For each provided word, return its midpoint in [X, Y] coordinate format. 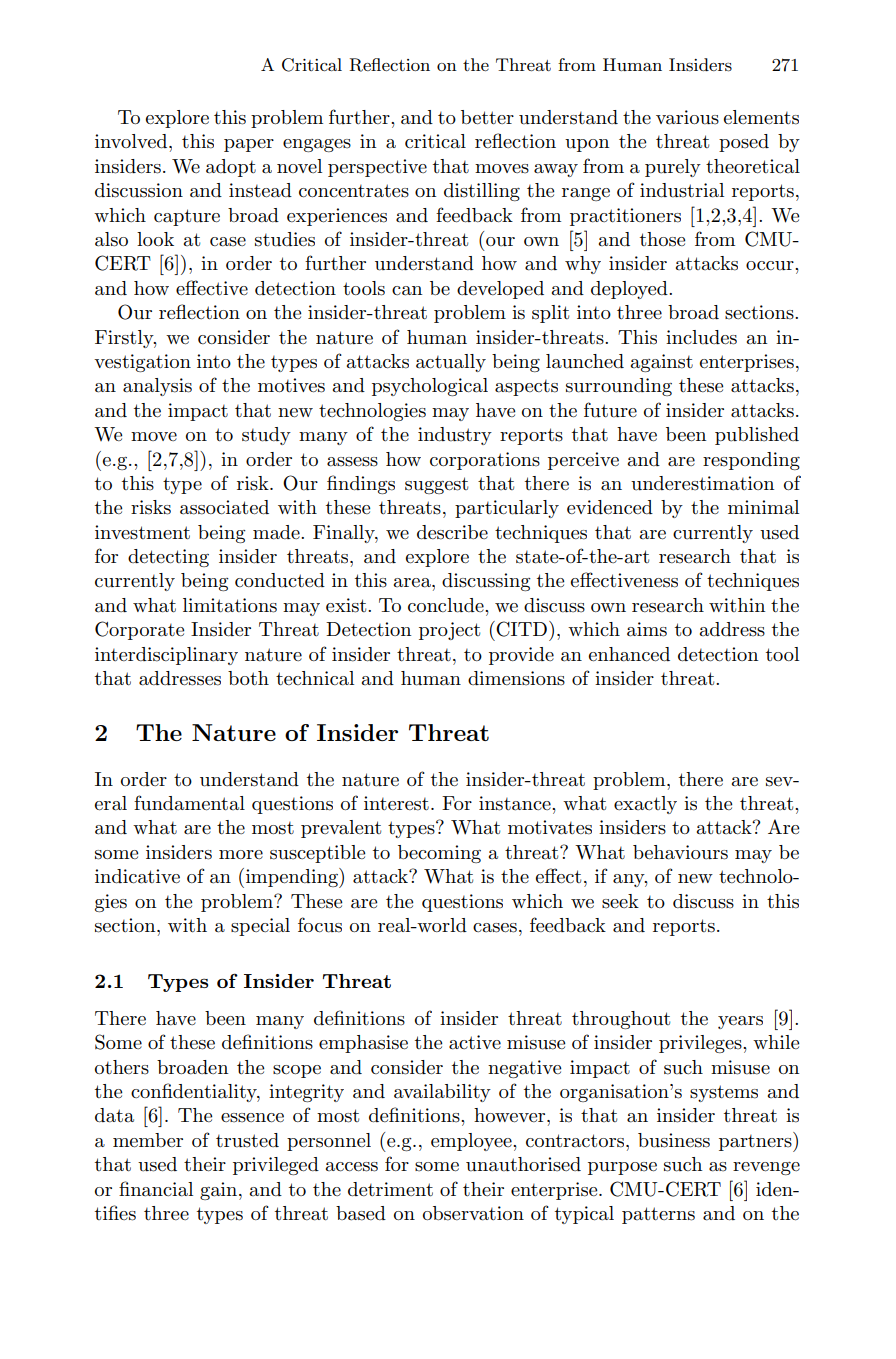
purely [673, 168]
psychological [430, 387]
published [757, 436]
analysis [157, 387]
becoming [439, 854]
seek [620, 901]
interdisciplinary [166, 656]
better [487, 117]
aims [647, 629]
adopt [231, 168]
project [449, 631]
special [260, 927]
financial [156, 1189]
